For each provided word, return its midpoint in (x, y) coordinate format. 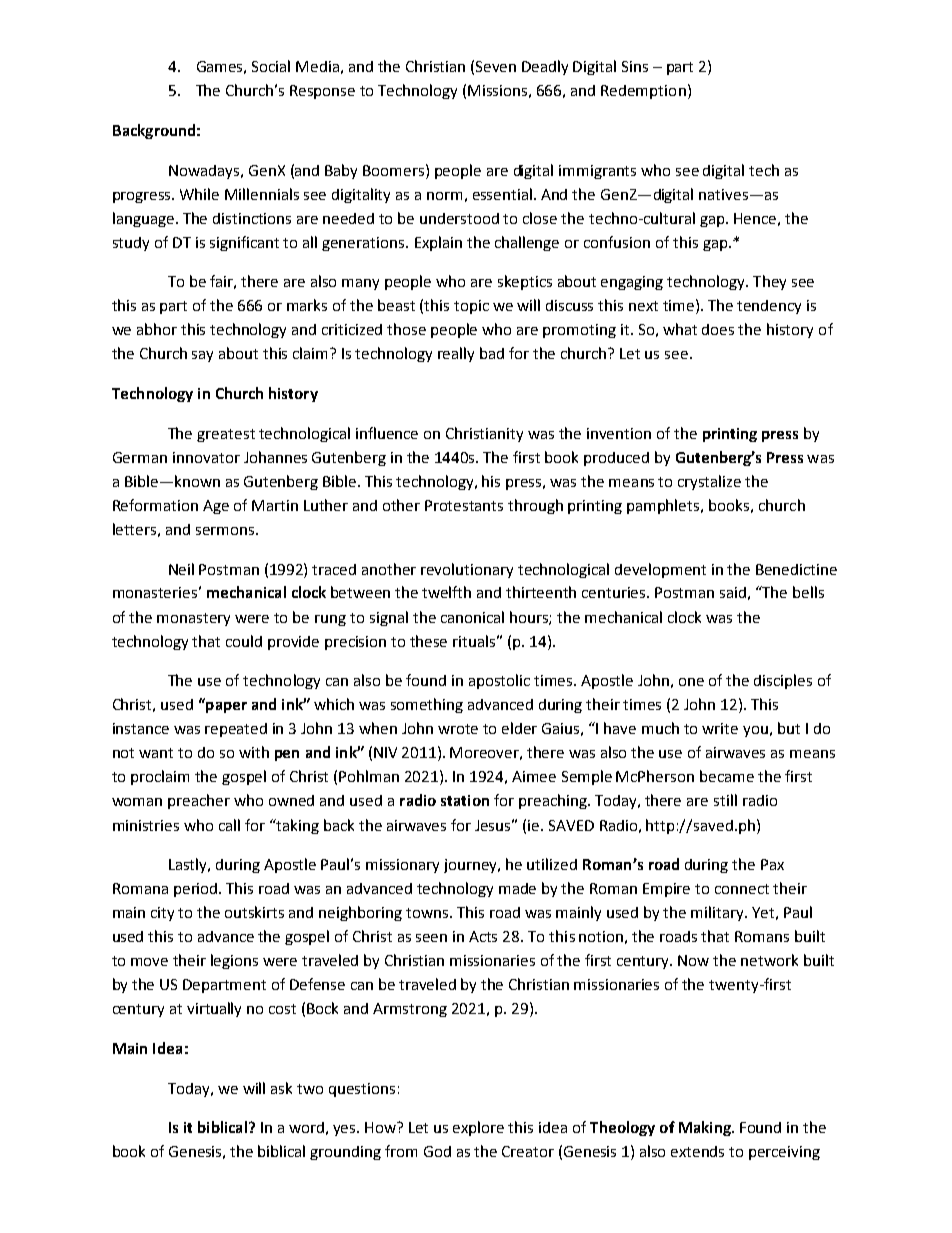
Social (271, 66)
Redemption (643, 92)
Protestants (464, 505)
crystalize (709, 482)
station (465, 800)
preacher (199, 801)
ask (281, 1088)
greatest (226, 435)
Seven (496, 66)
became (727, 776)
